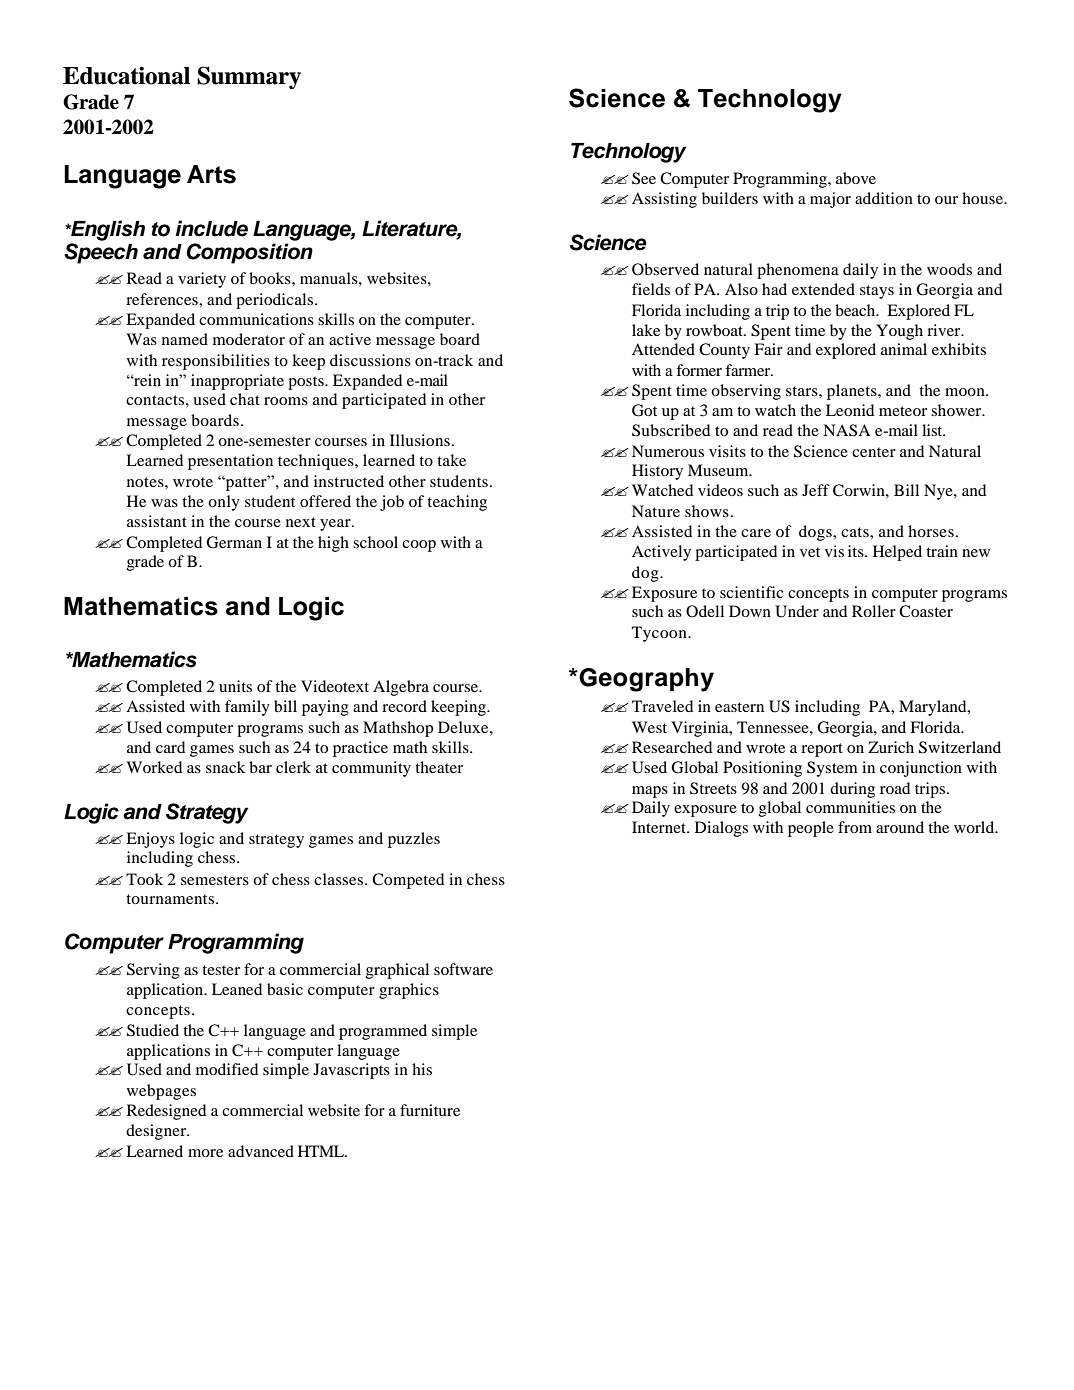  I want to click on Redesigned, so click(166, 1112).
